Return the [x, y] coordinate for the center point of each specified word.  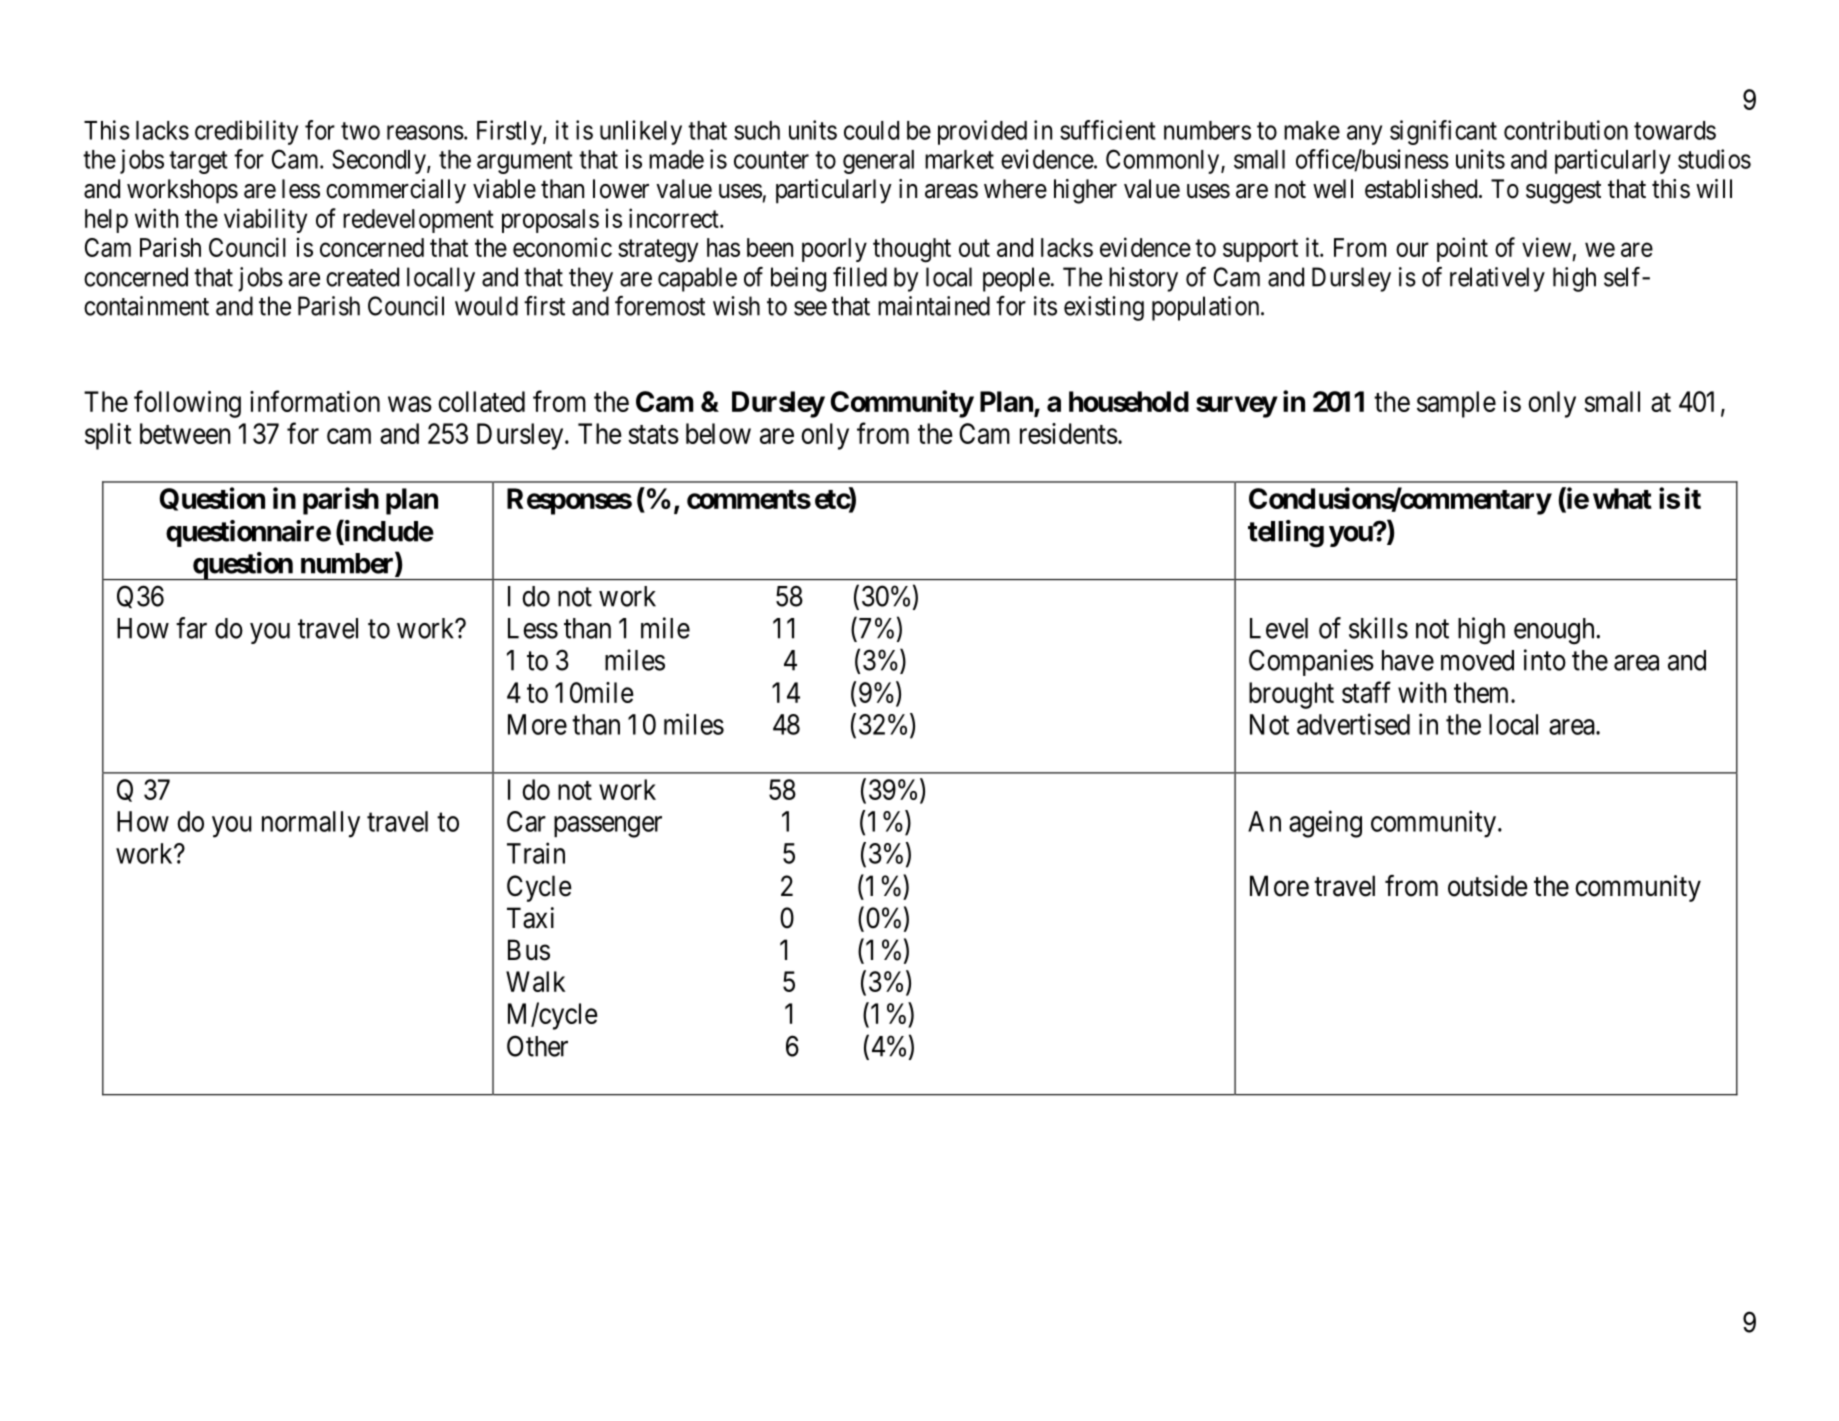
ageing [1325, 824]
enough [1555, 631]
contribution [1566, 130]
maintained [934, 306]
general [878, 162]
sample [1456, 404]
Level [1279, 628]
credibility [246, 132]
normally [311, 824]
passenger [608, 827]
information [315, 401]
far [191, 628]
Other [537, 1046]
